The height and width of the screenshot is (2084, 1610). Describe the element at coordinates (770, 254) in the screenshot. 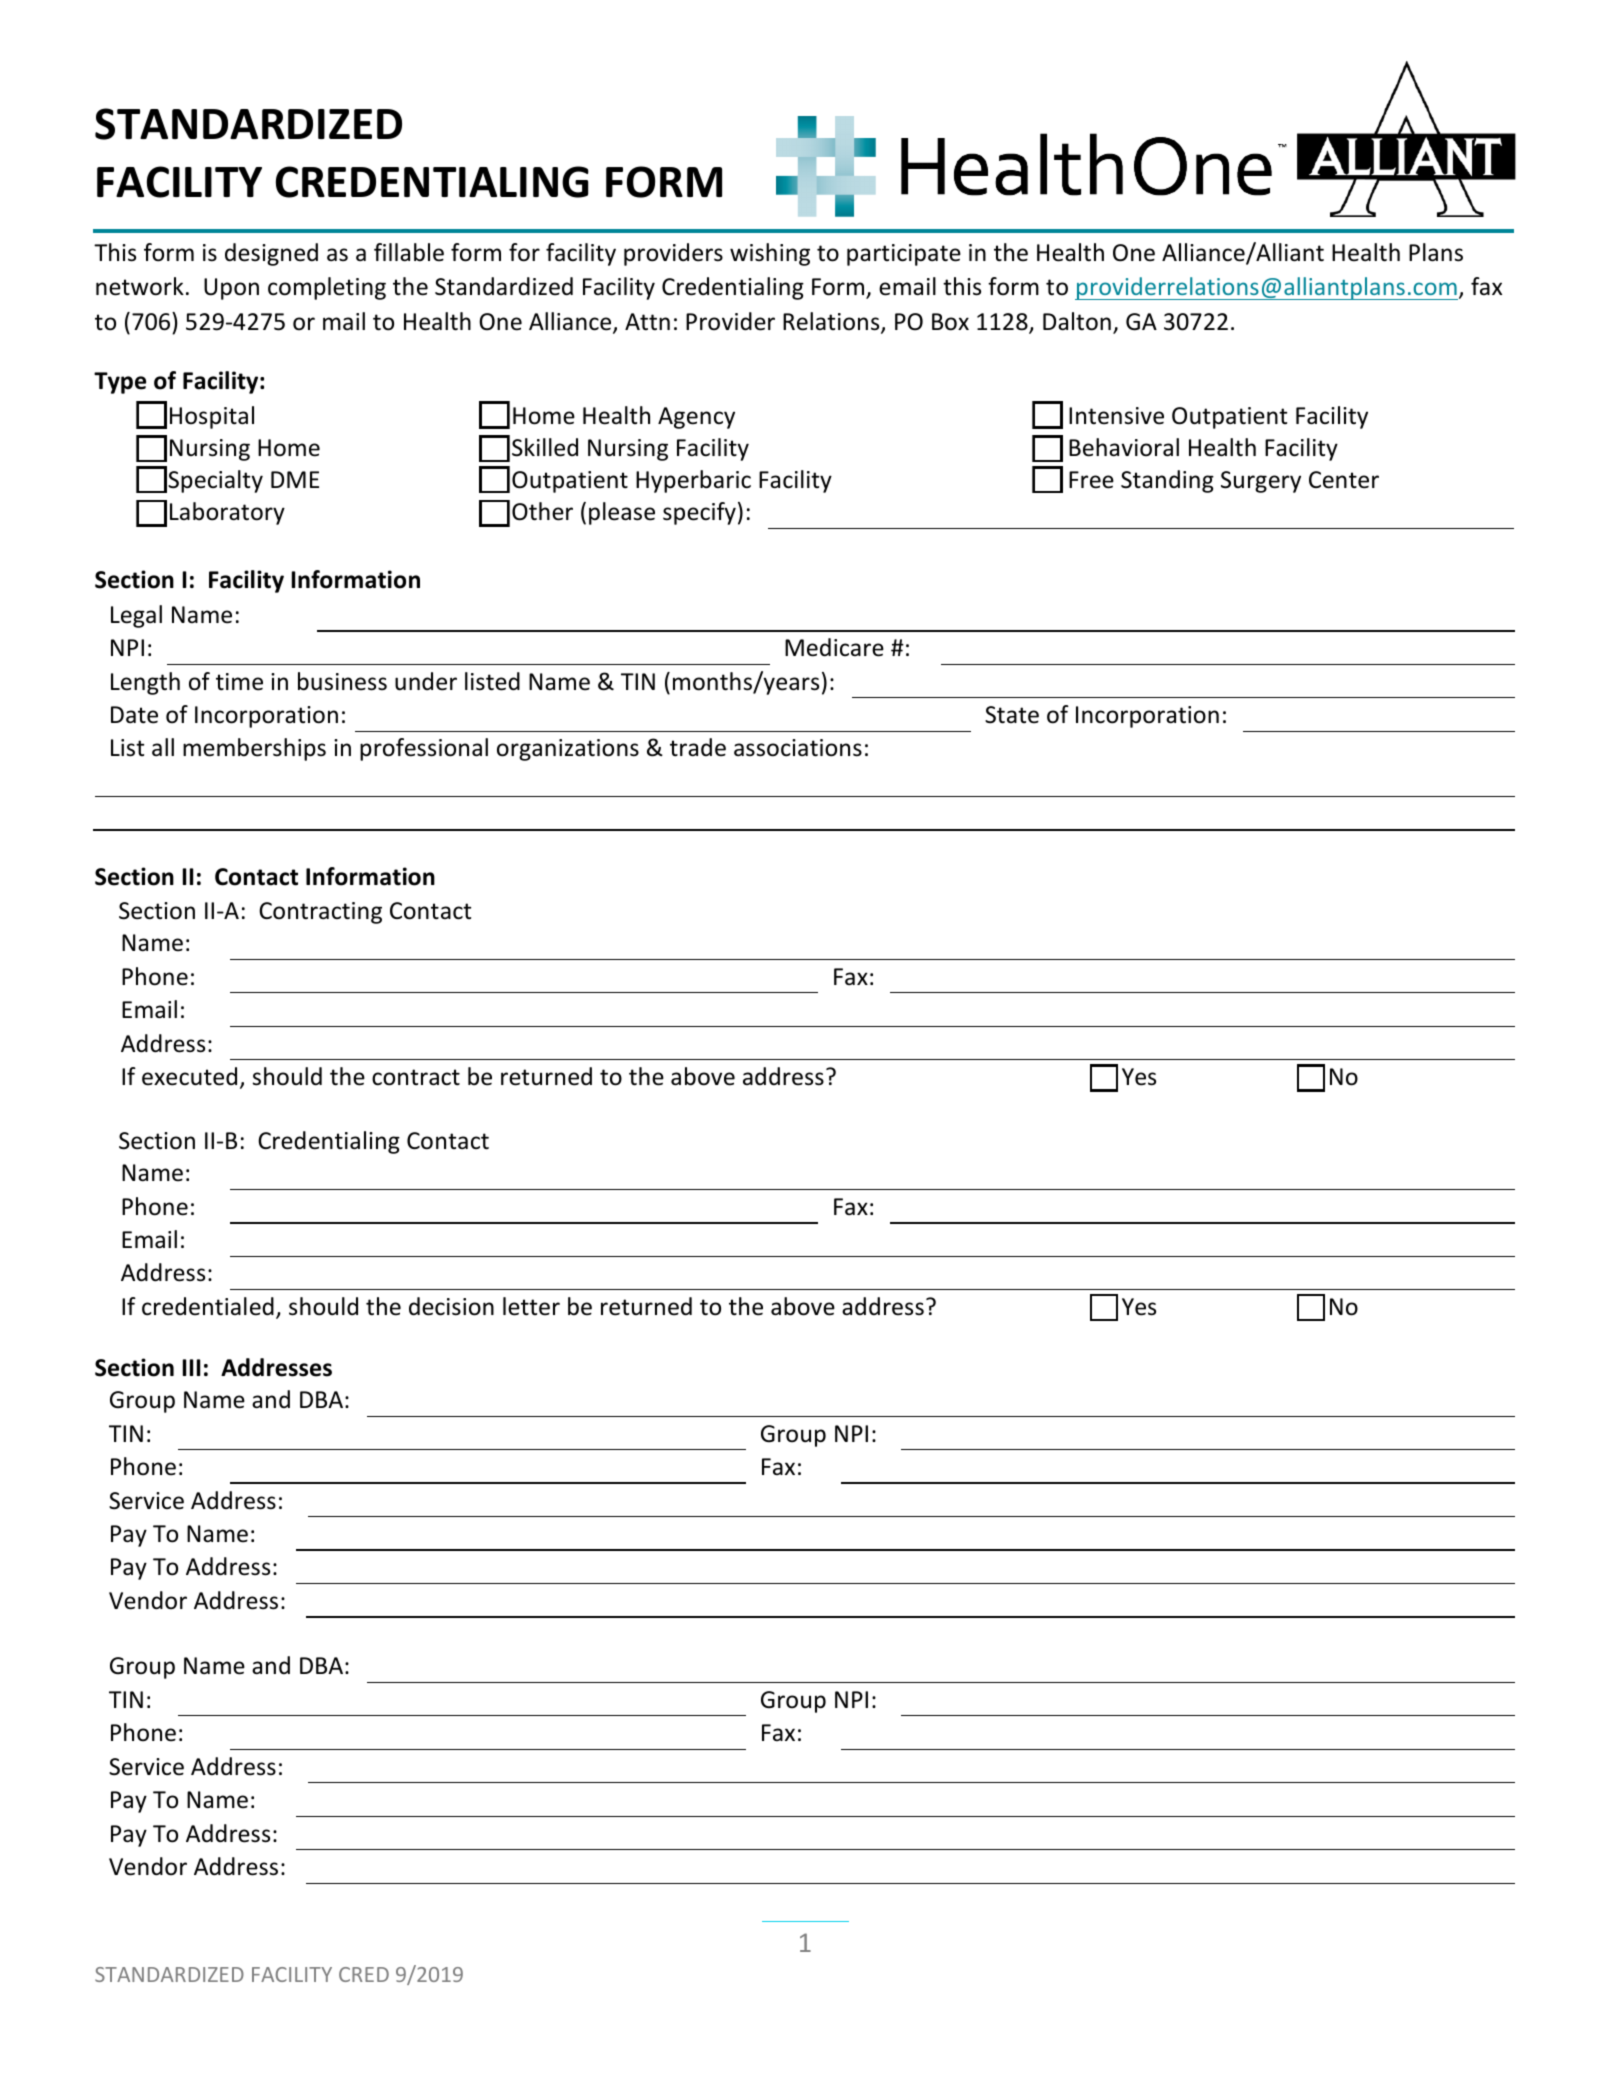

I see `wishing` at that location.
